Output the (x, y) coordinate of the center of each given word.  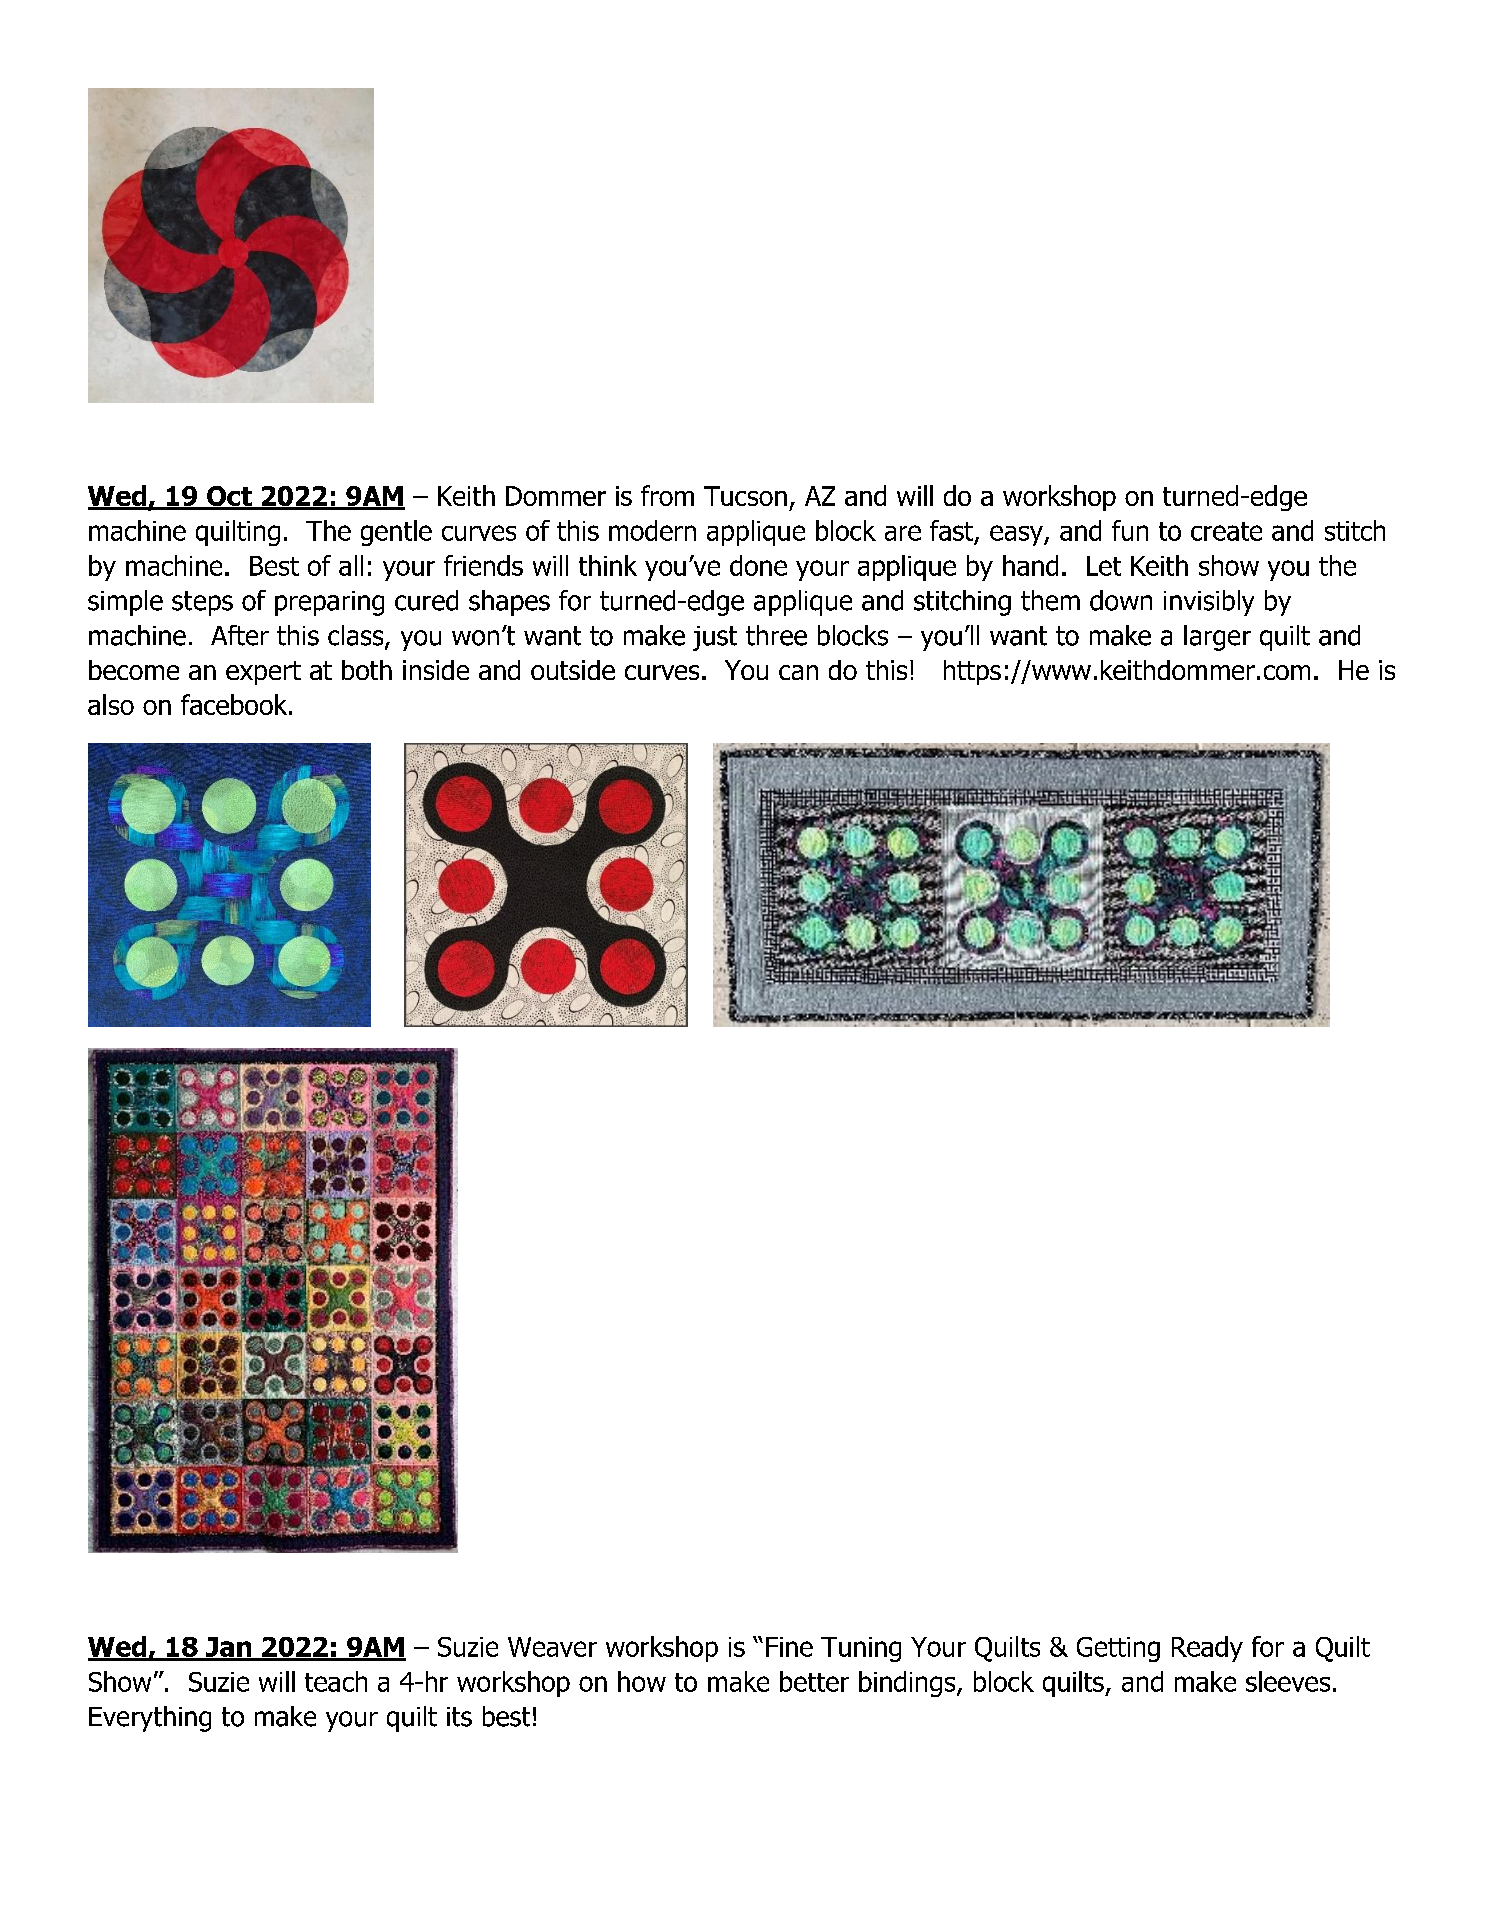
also (111, 704)
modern (652, 530)
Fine (789, 1647)
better (814, 1681)
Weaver (552, 1647)
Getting (1118, 1649)
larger (1217, 638)
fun (1130, 530)
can (798, 672)
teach (336, 1681)
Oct (229, 497)
